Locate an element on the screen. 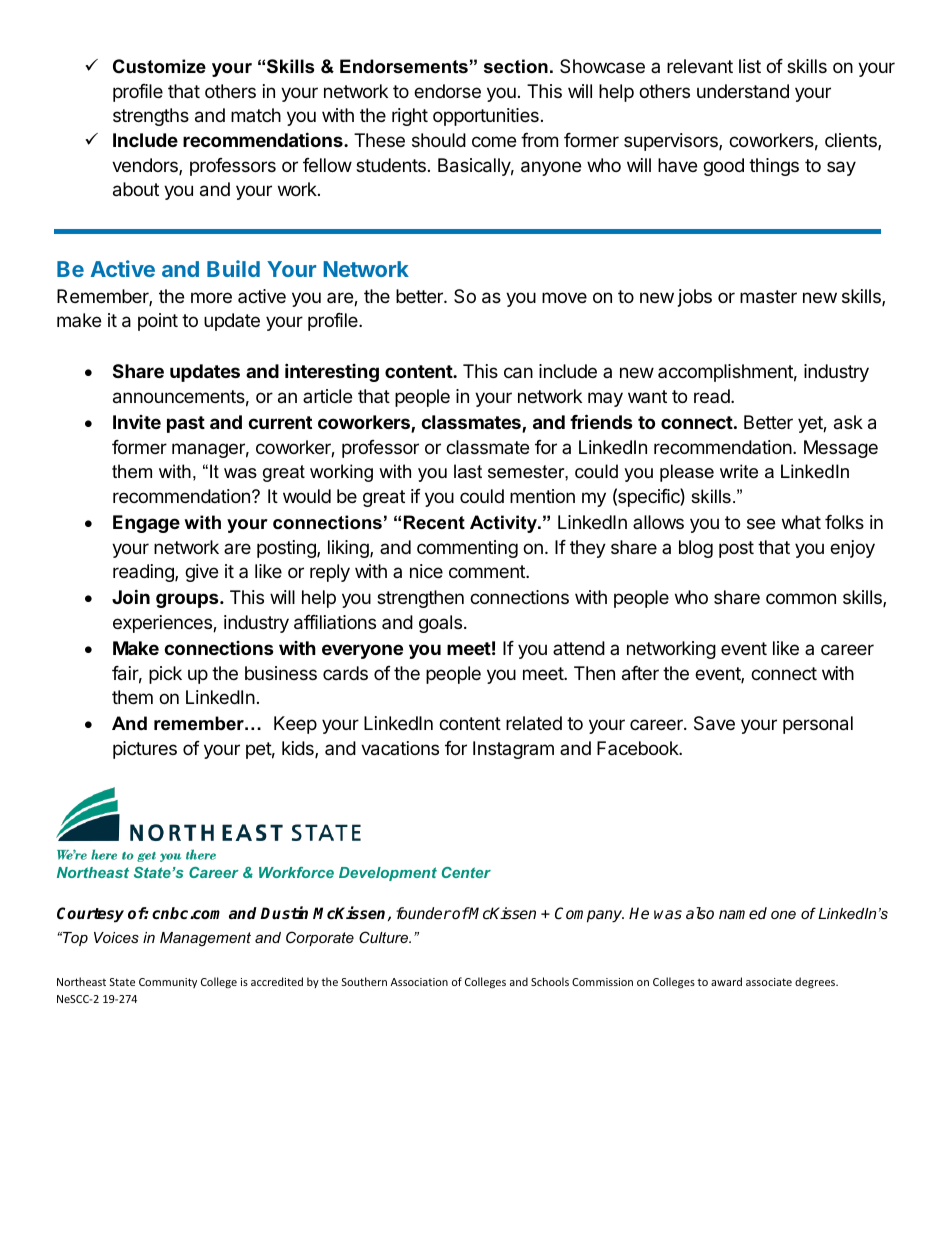 This screenshot has height=1233, width=952. goals is located at coordinates (442, 624).
